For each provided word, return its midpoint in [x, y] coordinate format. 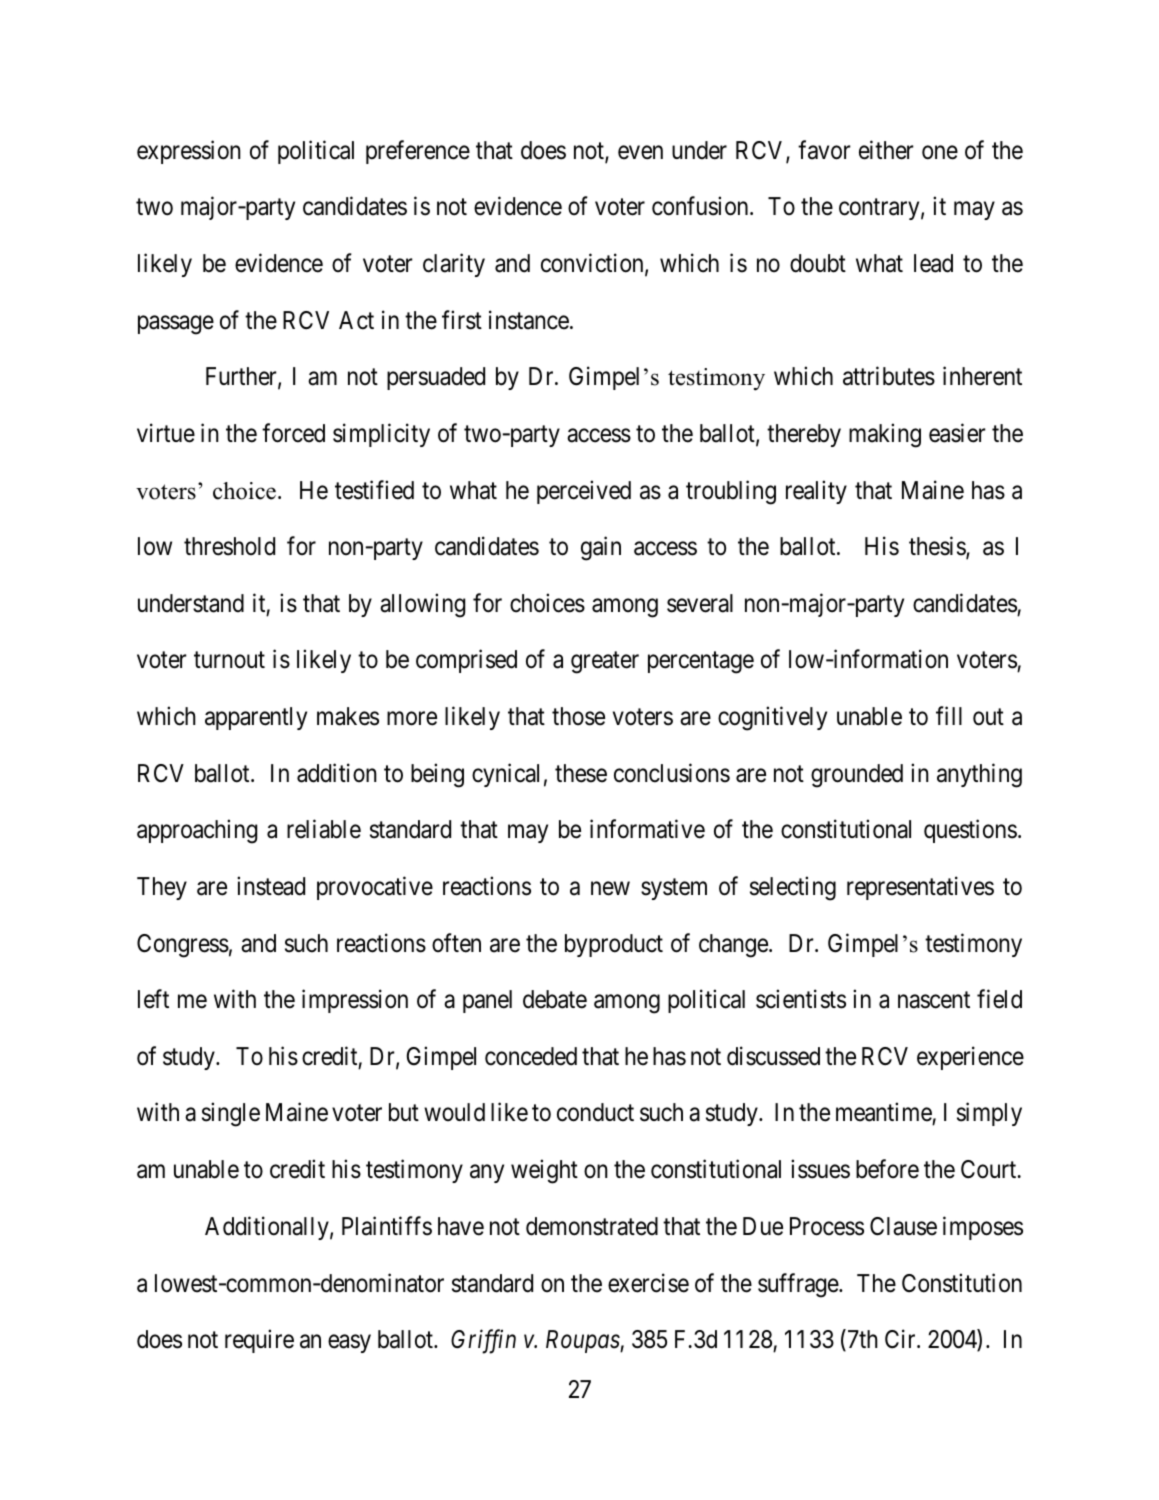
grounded [857, 776]
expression [189, 152]
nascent [934, 1000]
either [886, 150]
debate [555, 999]
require [259, 1341]
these [581, 773]
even [640, 153]
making [885, 435]
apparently [256, 718]
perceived [584, 492]
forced [293, 433]
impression [355, 1001]
